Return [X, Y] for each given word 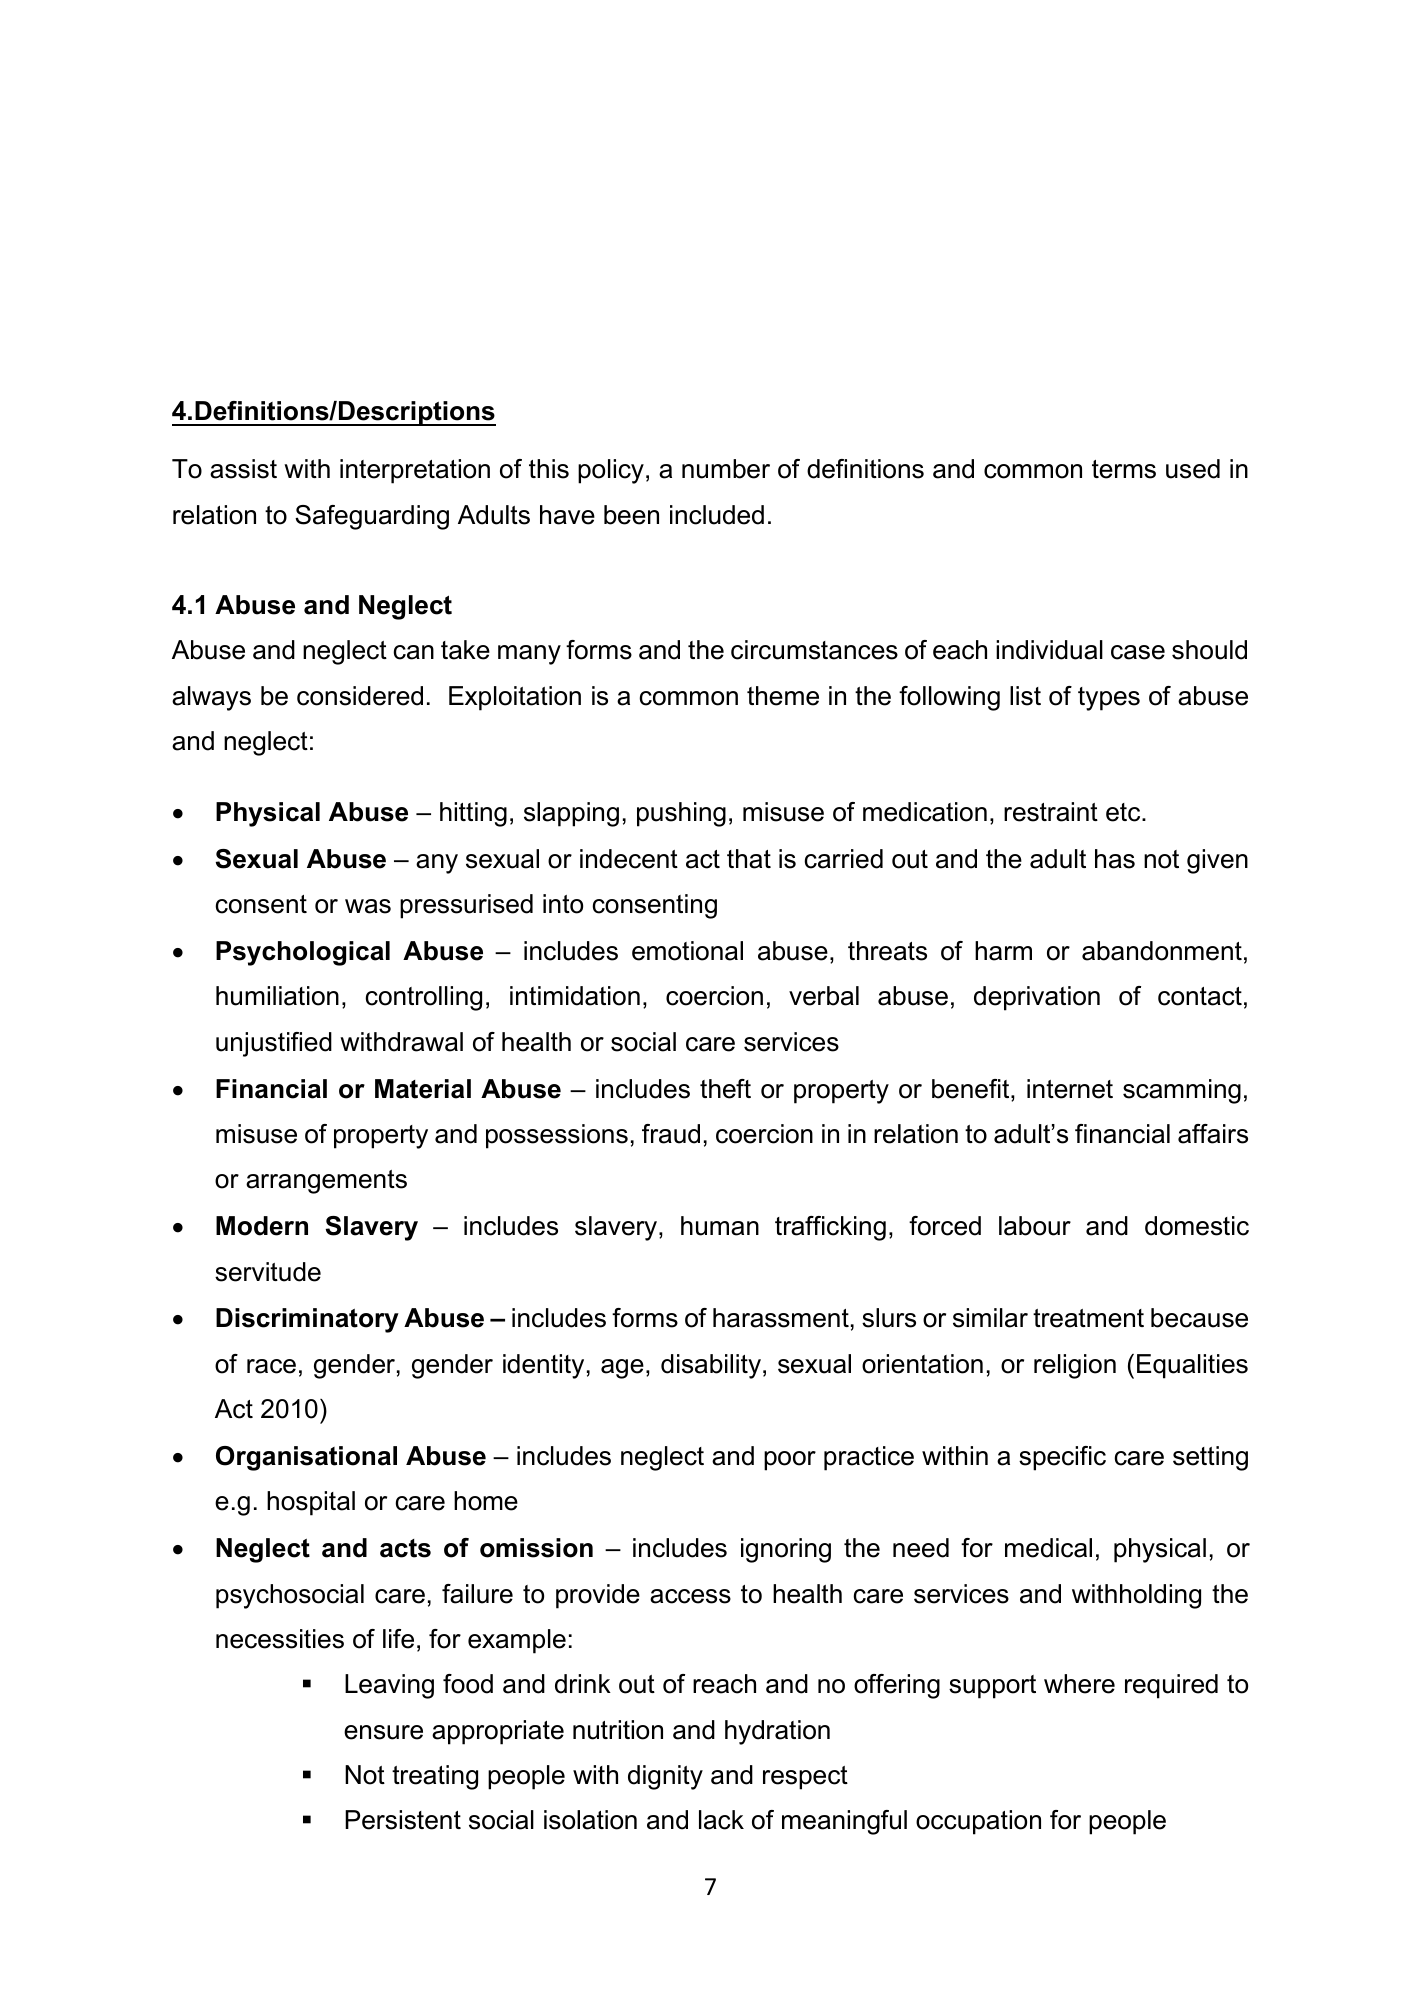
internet [1070, 1089]
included [717, 515]
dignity [665, 1777]
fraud [671, 1134]
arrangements [326, 1182]
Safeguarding [372, 517]
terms [1124, 469]
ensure [383, 1732]
